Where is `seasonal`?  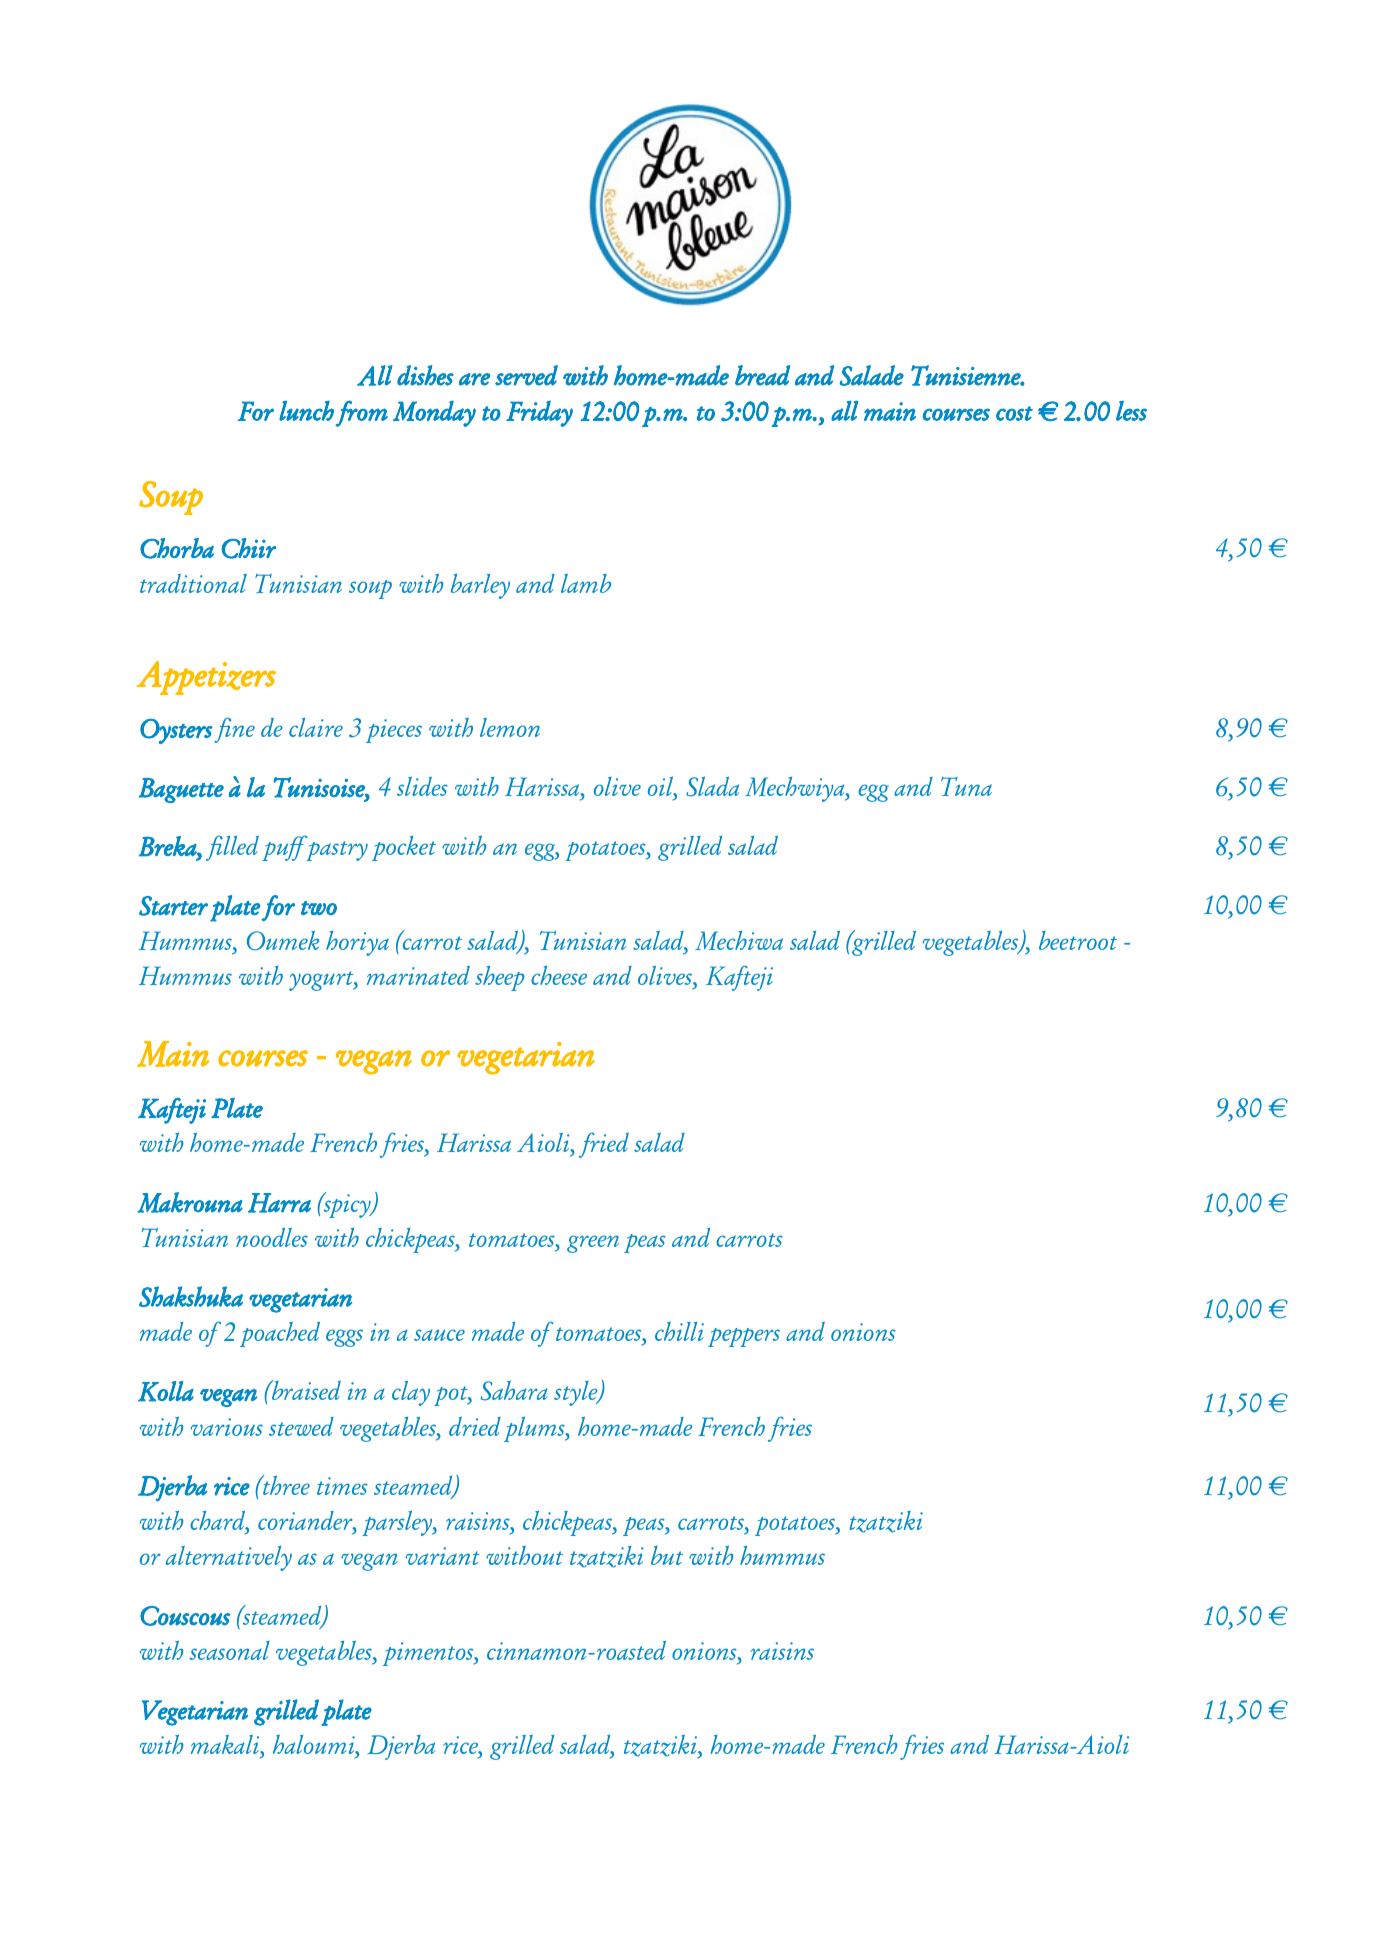
seasonal is located at coordinates (230, 1650).
